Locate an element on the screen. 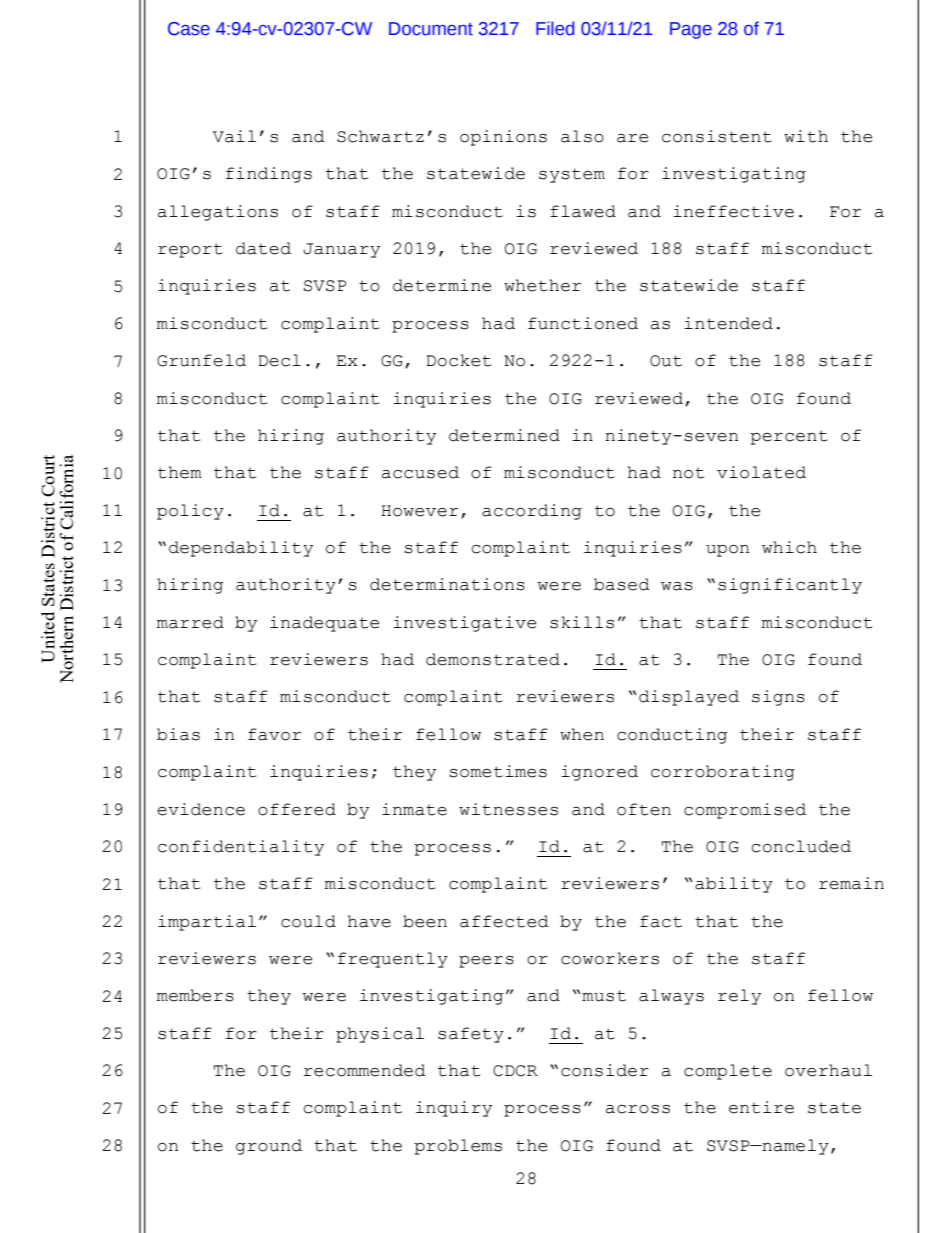 This screenshot has height=1233, width=952. Docket is located at coordinates (458, 360).
